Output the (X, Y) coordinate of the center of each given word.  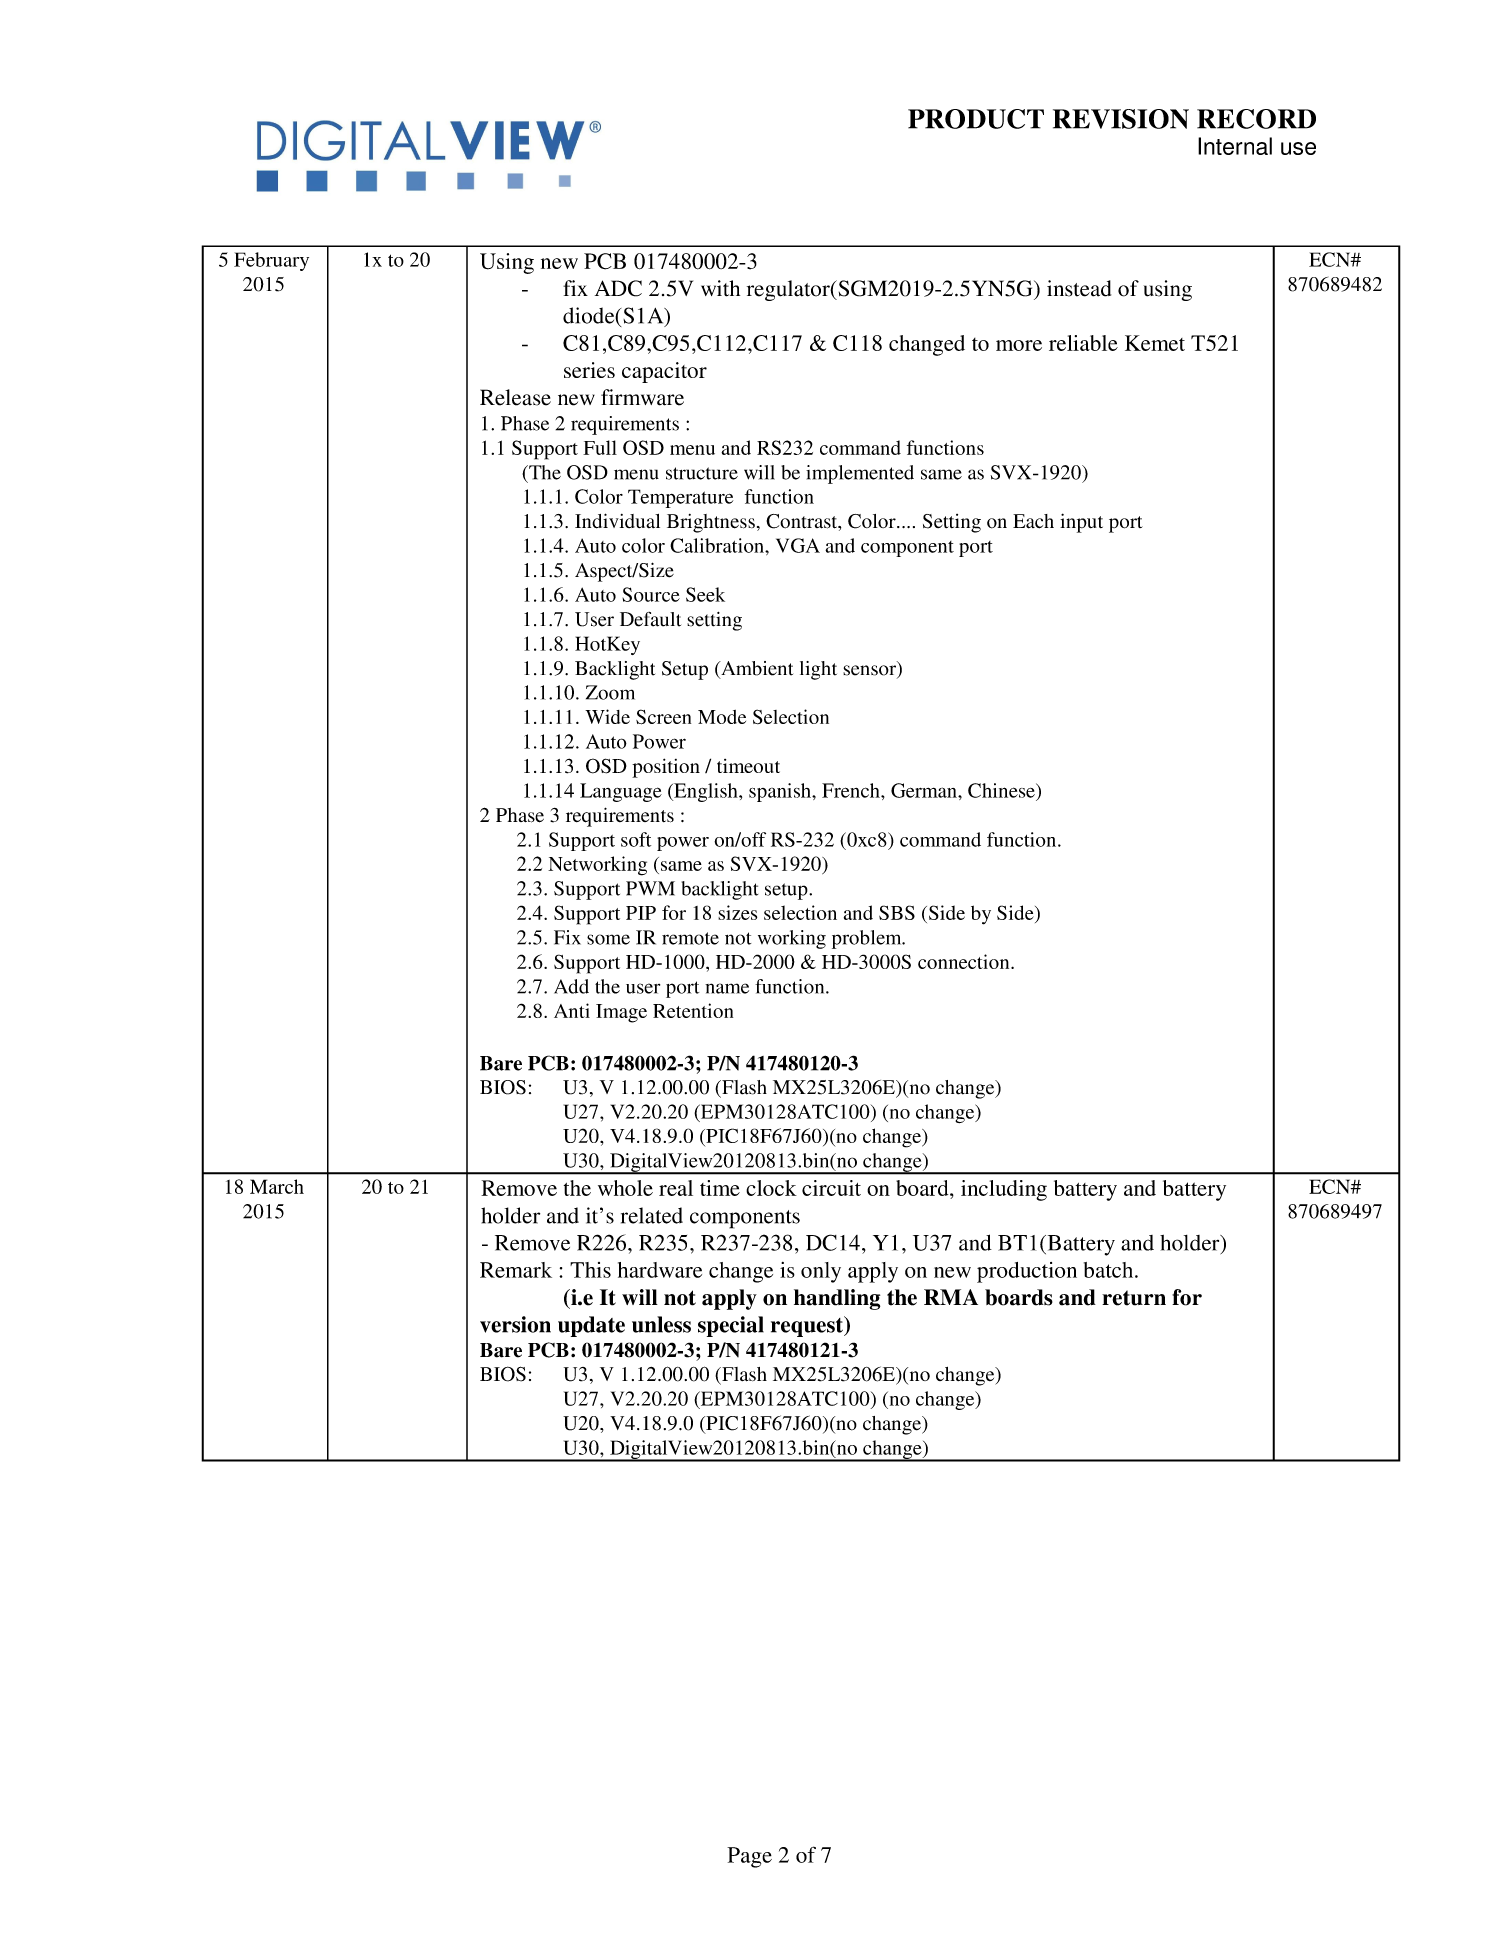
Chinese (1002, 790)
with (720, 288)
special (731, 1326)
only (821, 1272)
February (271, 261)
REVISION (1121, 119)
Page (749, 1857)
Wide (607, 716)
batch (1110, 1270)
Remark (516, 1270)
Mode (722, 717)
